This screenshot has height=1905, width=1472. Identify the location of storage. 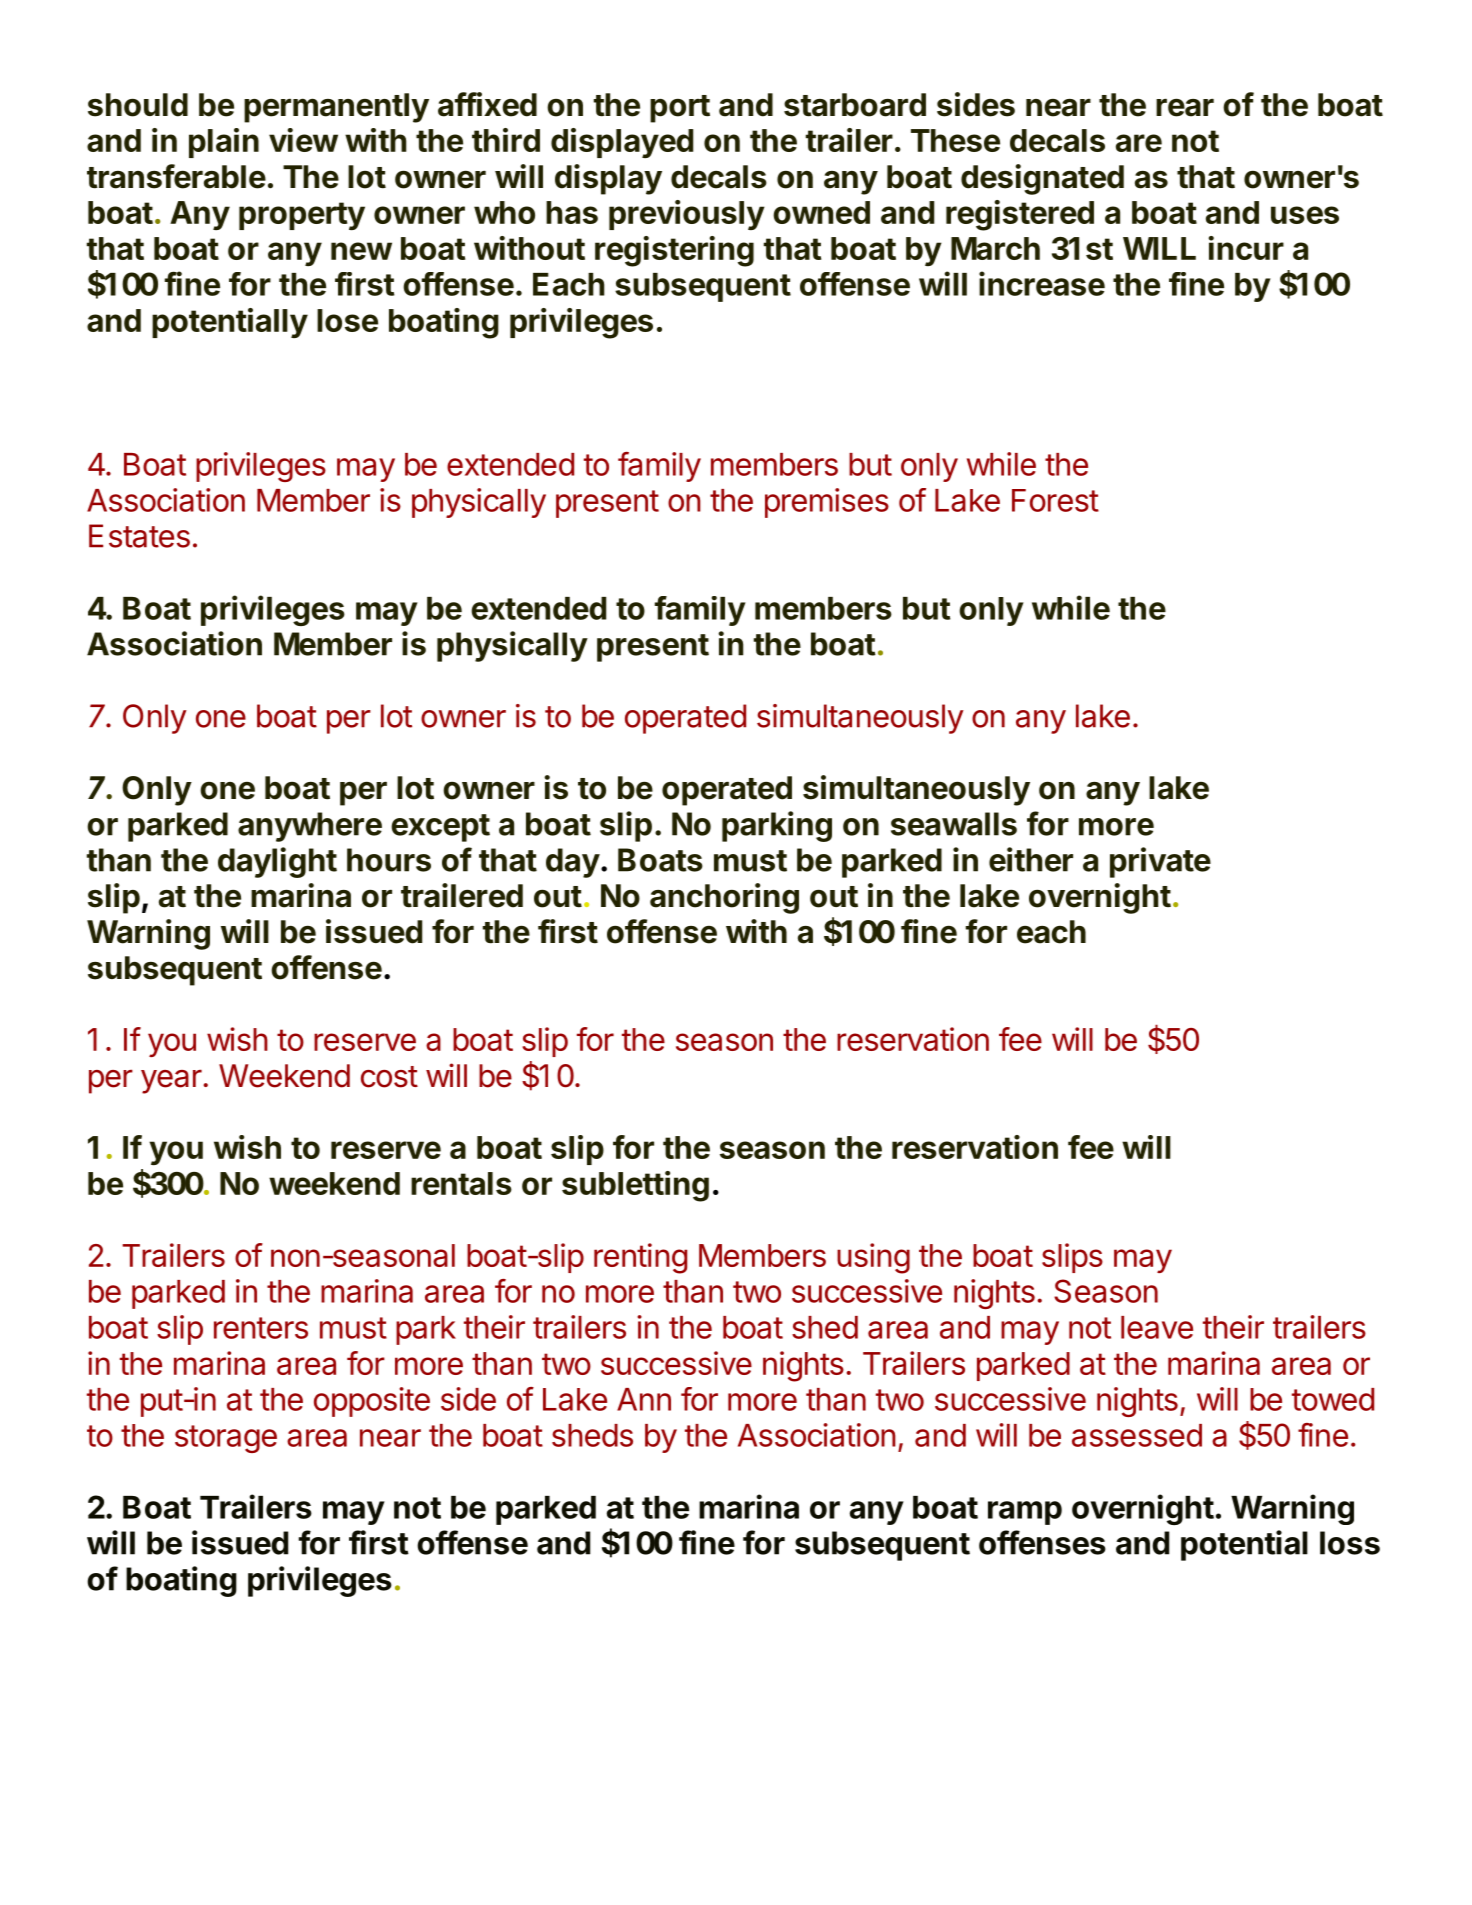
(226, 1439).
